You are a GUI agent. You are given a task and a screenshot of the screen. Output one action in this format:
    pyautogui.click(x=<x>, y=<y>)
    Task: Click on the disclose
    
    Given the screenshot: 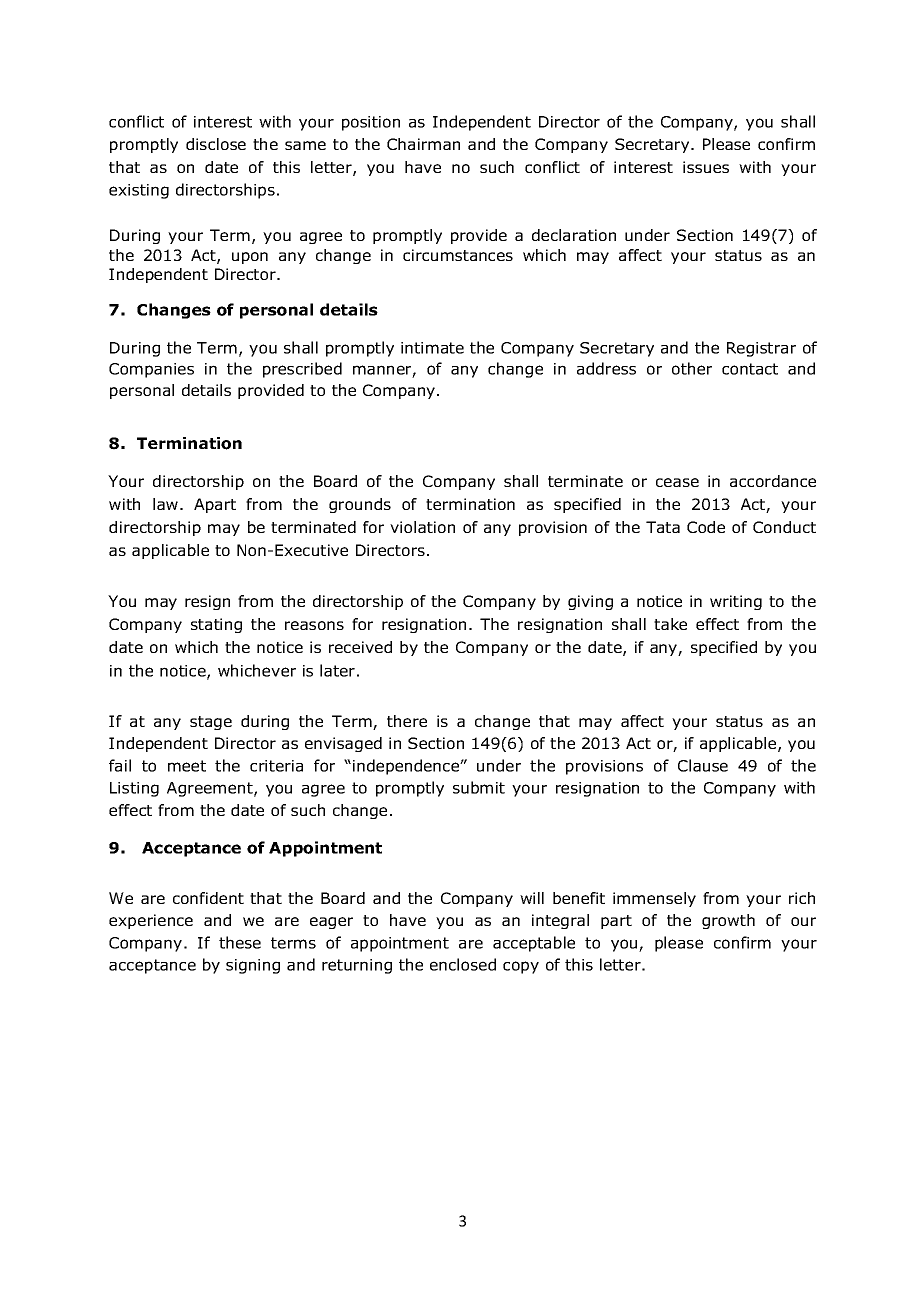 What is the action you would take?
    pyautogui.click(x=216, y=144)
